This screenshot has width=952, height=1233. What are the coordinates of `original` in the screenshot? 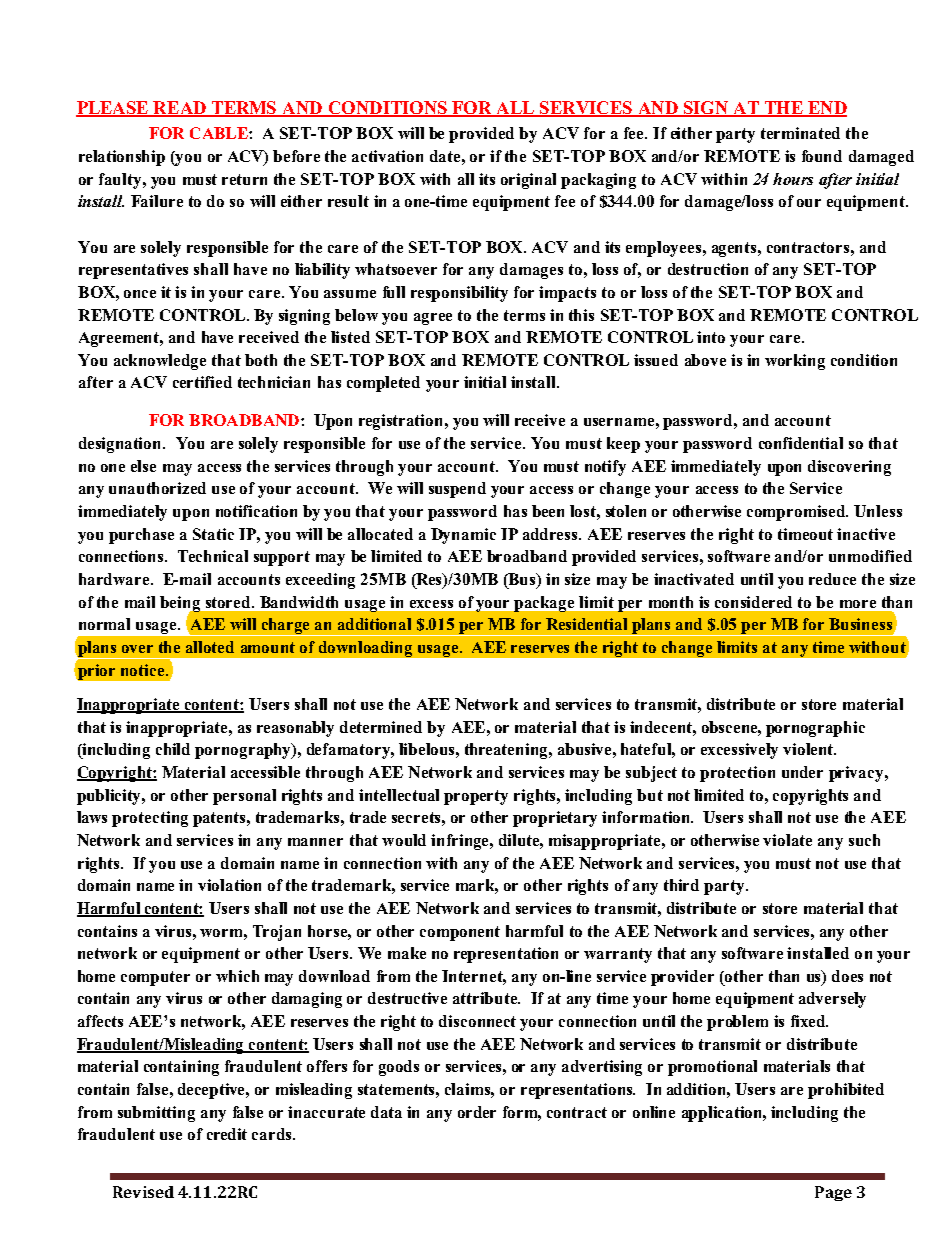 It's located at (528, 181).
